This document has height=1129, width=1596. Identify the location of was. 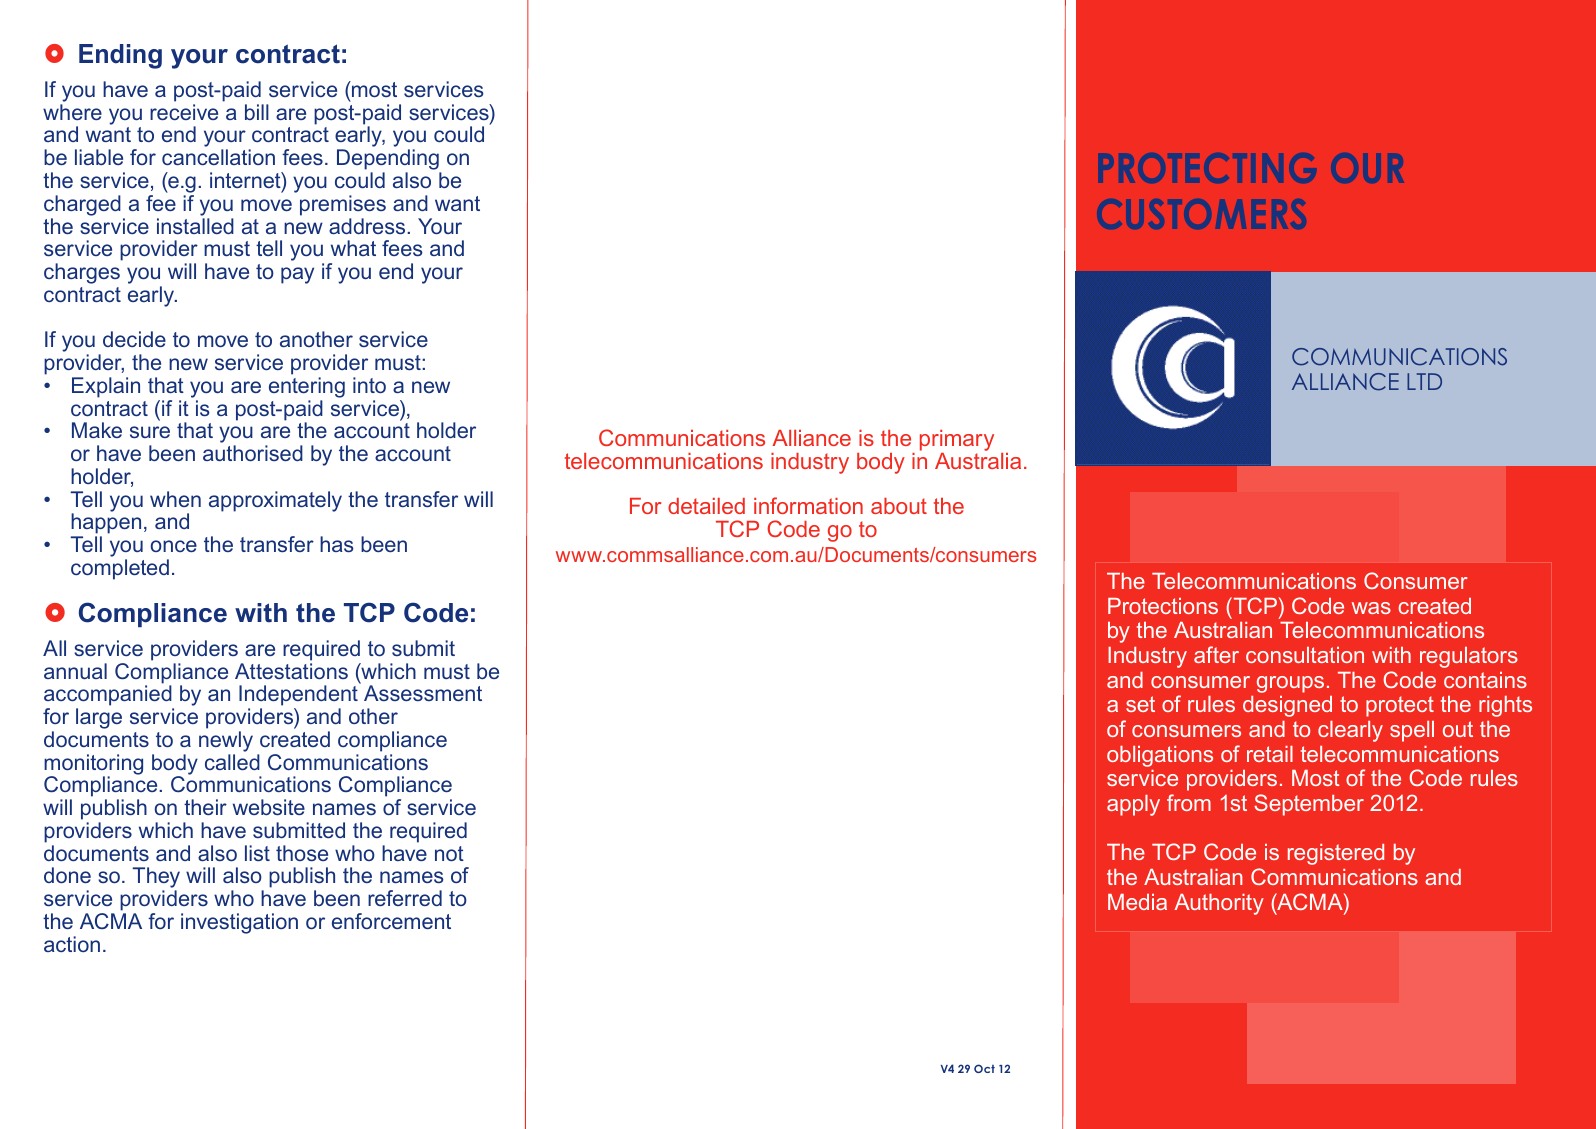
(1371, 608).
